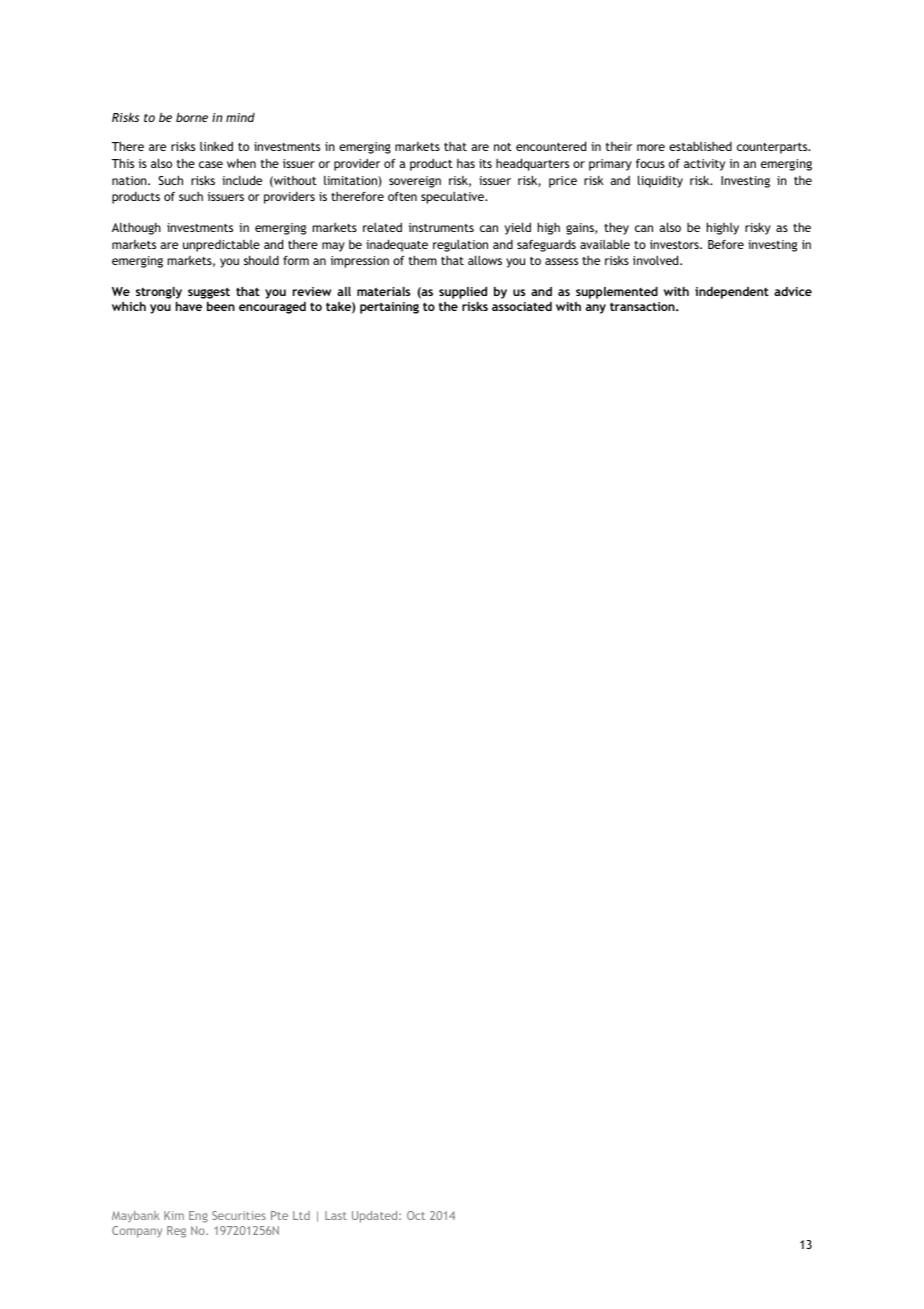 This screenshot has height=1309, width=924. I want to click on Kim, so click(174, 1215).
